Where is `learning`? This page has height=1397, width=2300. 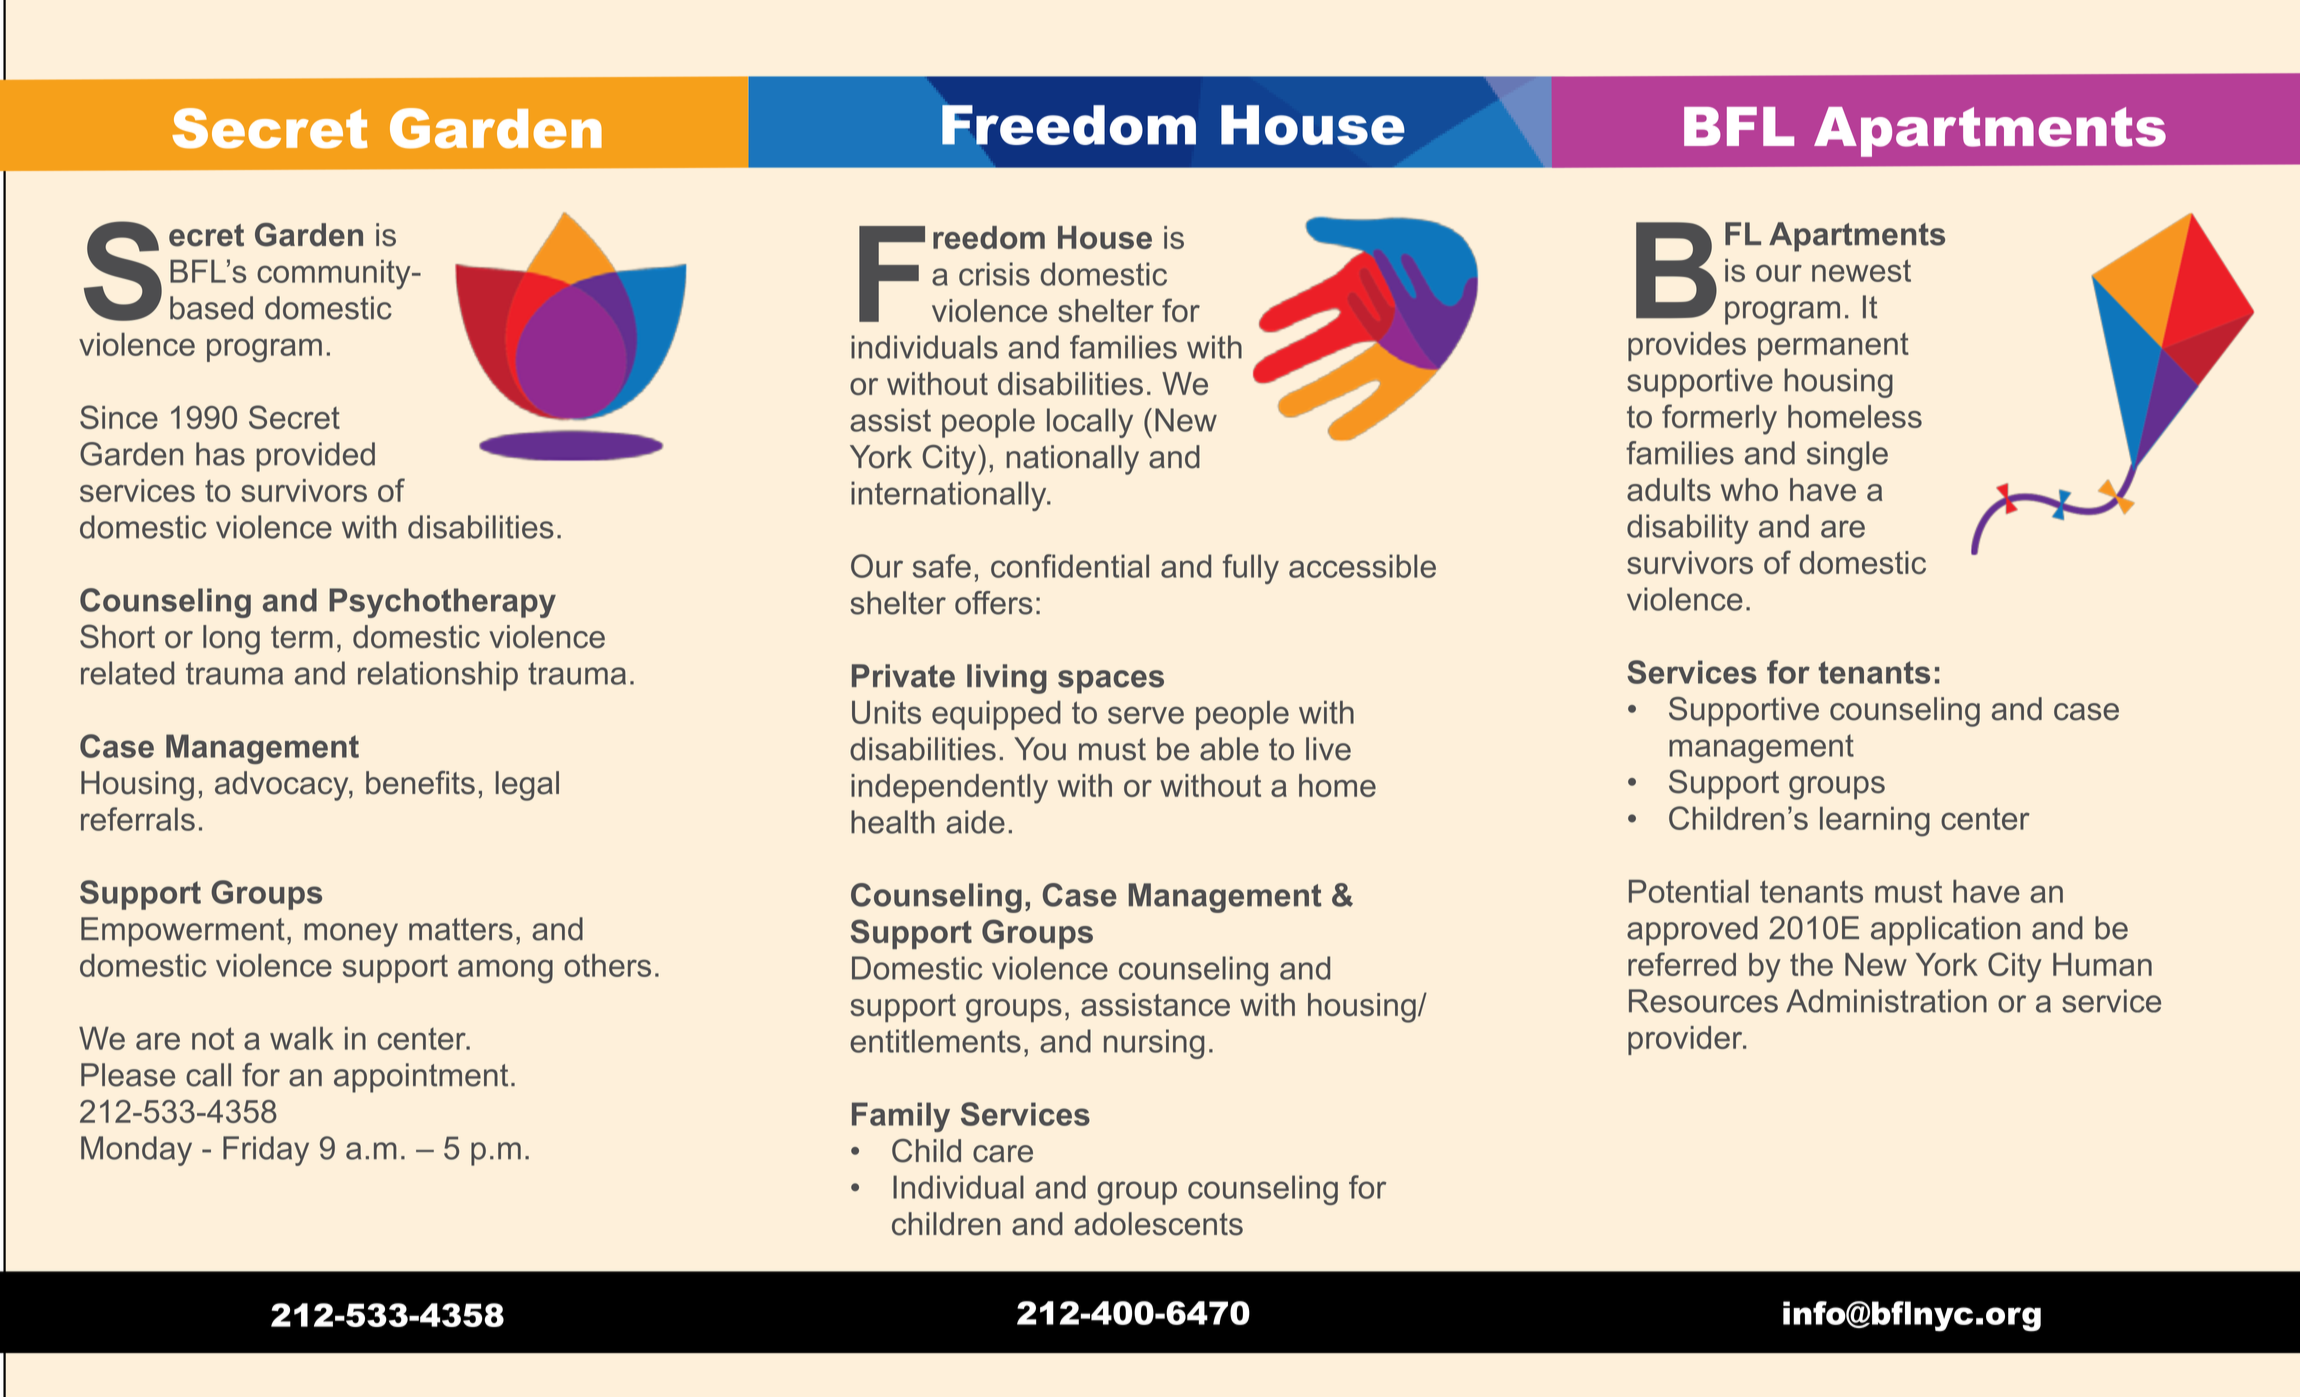 learning is located at coordinates (1875, 822).
